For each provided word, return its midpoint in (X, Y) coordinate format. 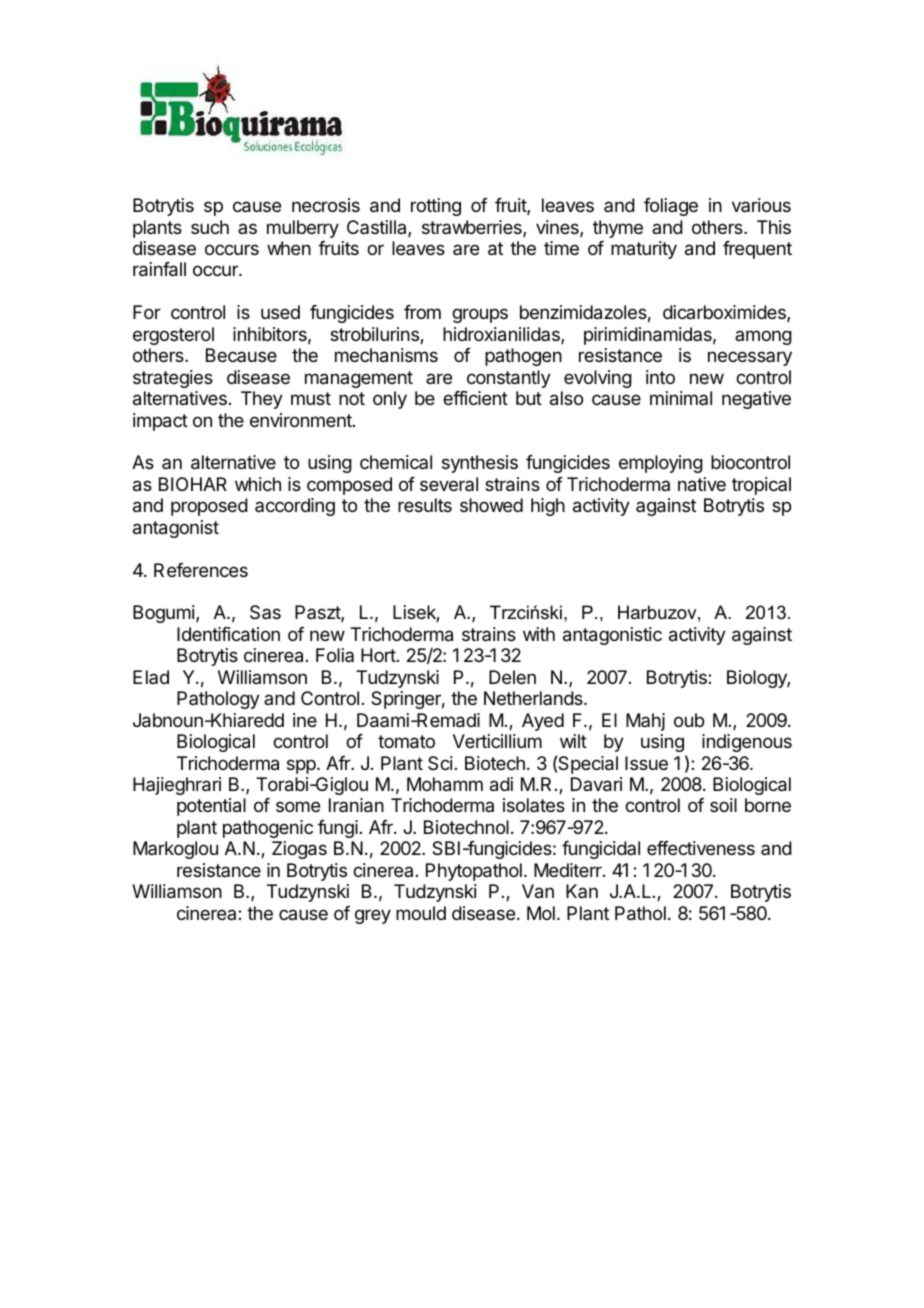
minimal (681, 398)
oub (689, 720)
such (210, 227)
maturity (644, 250)
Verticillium (497, 741)
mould (421, 913)
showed (491, 505)
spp (301, 766)
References (201, 570)
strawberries (473, 228)
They (262, 400)
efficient (475, 398)
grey (373, 916)
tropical (761, 486)
